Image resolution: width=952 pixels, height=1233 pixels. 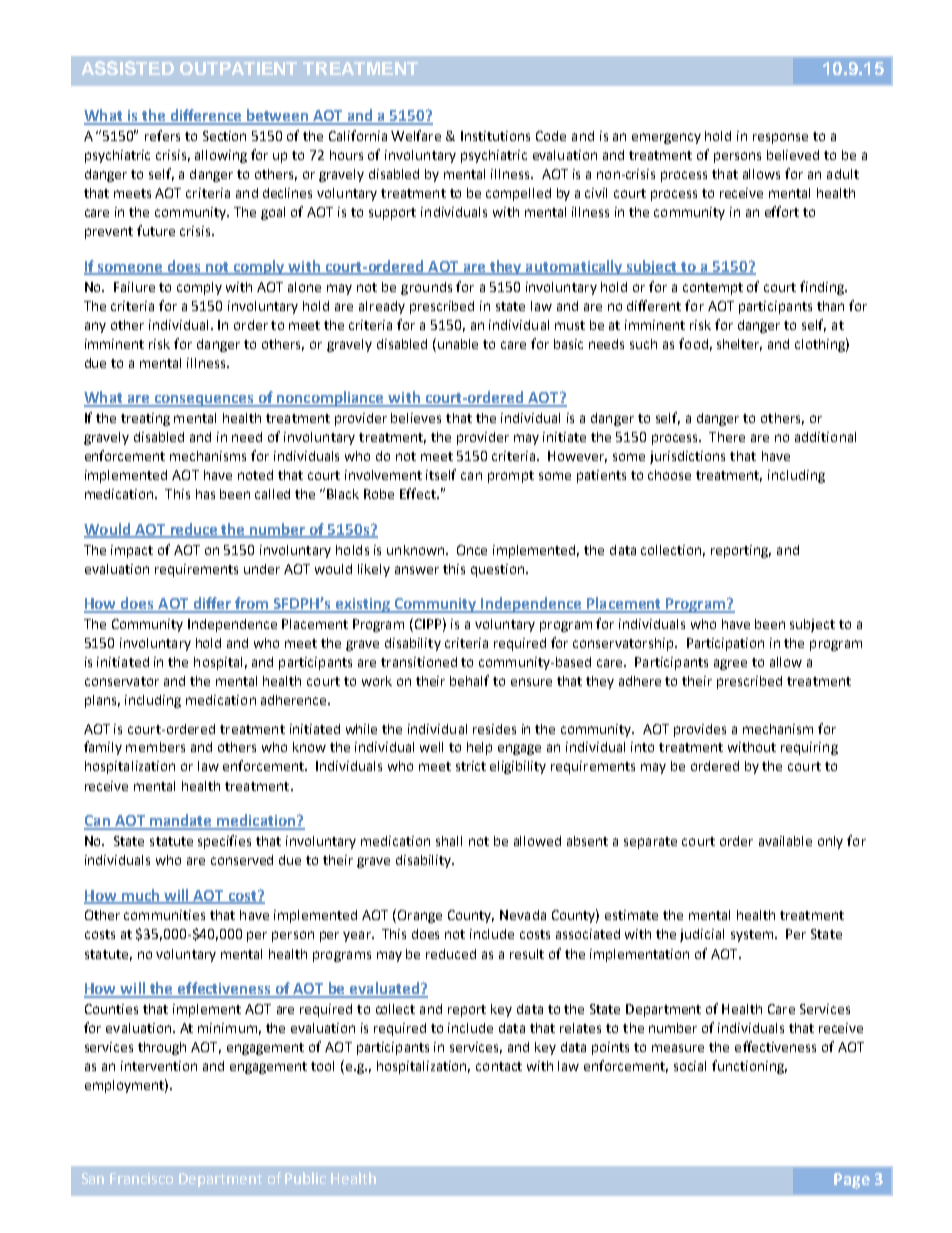 I want to click on Page, so click(x=852, y=1181).
